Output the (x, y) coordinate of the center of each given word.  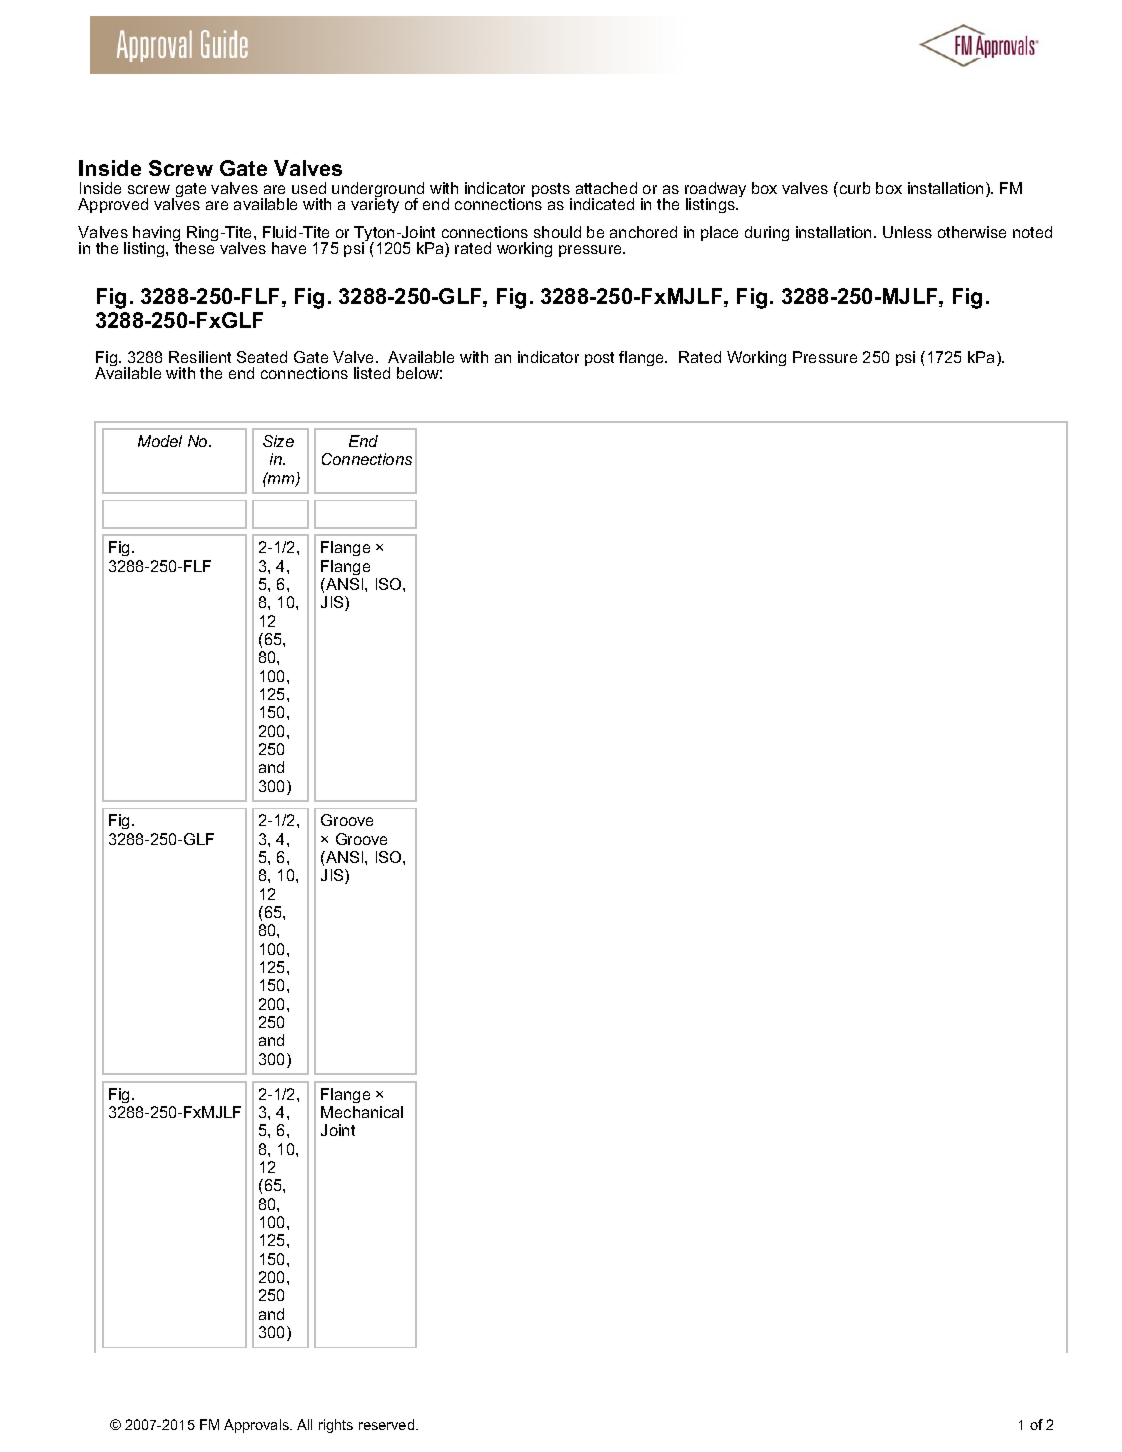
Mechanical (362, 1112)
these (195, 247)
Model (160, 441)
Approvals (258, 1426)
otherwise (972, 232)
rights (336, 1426)
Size (278, 441)
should (557, 232)
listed (372, 373)
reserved (388, 1424)
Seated (262, 357)
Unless (907, 232)
